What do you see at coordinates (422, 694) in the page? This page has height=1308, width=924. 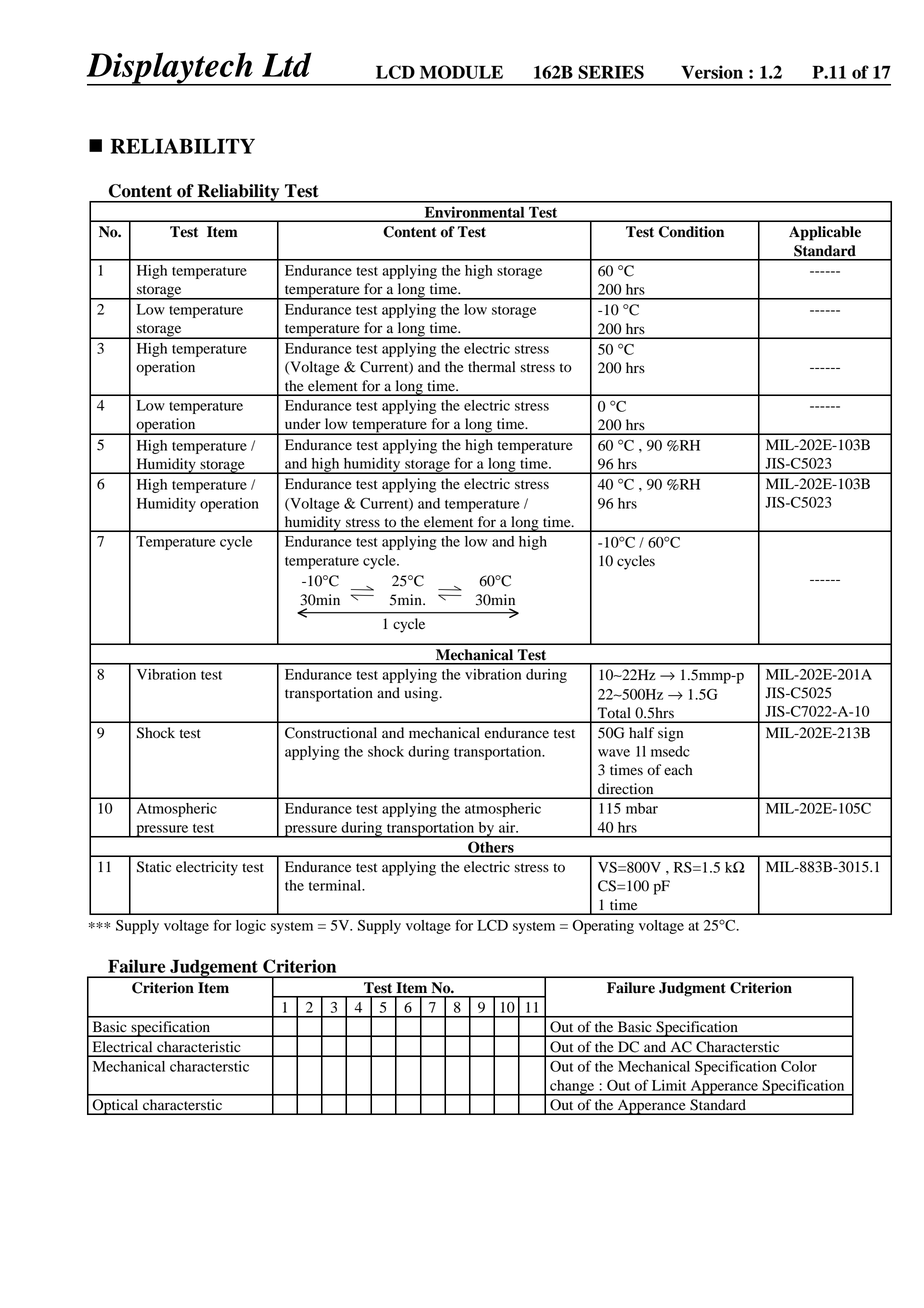 I see `using` at bounding box center [422, 694].
